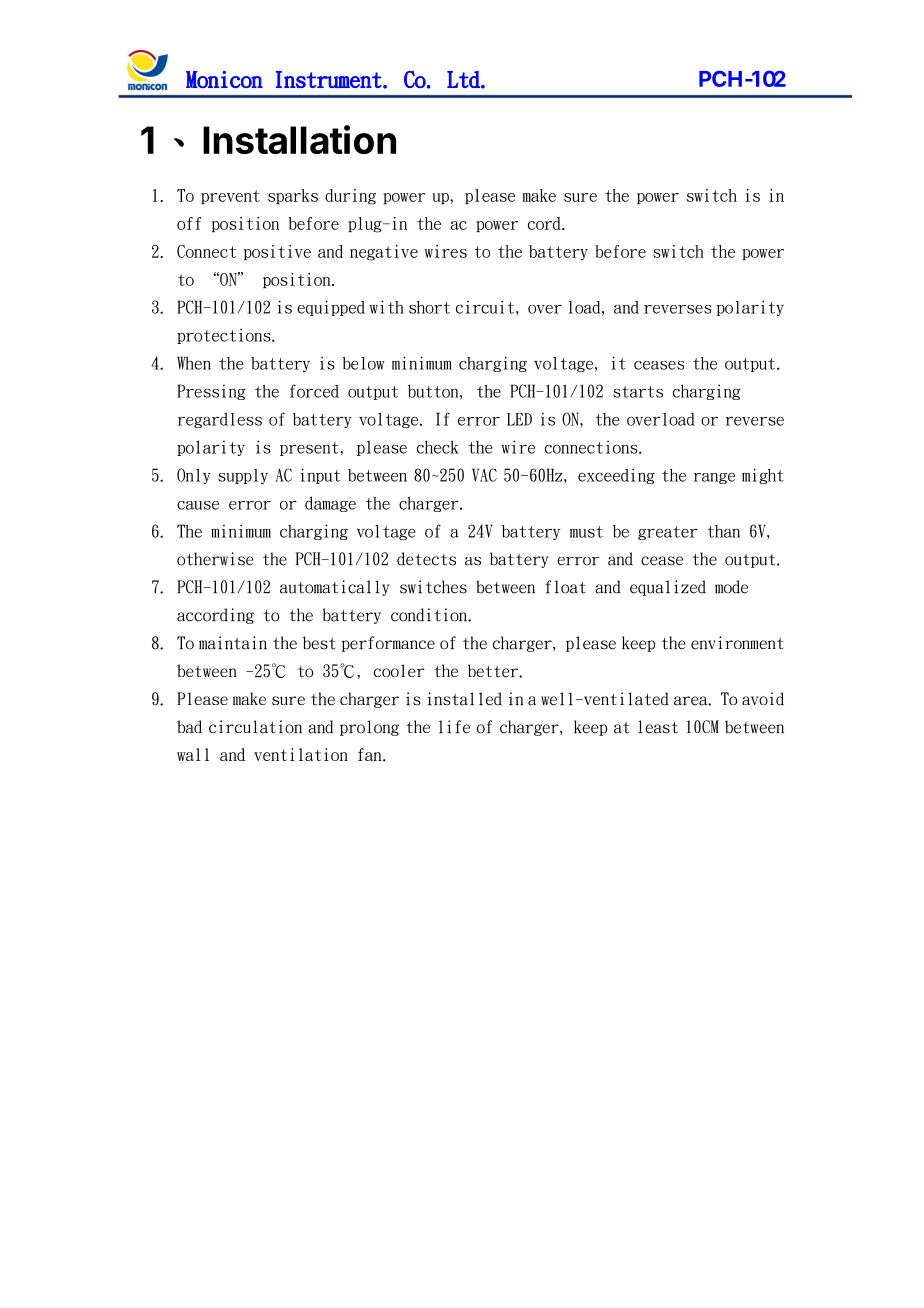 The width and height of the document is (924, 1308). I want to click on detects, so click(426, 559).
